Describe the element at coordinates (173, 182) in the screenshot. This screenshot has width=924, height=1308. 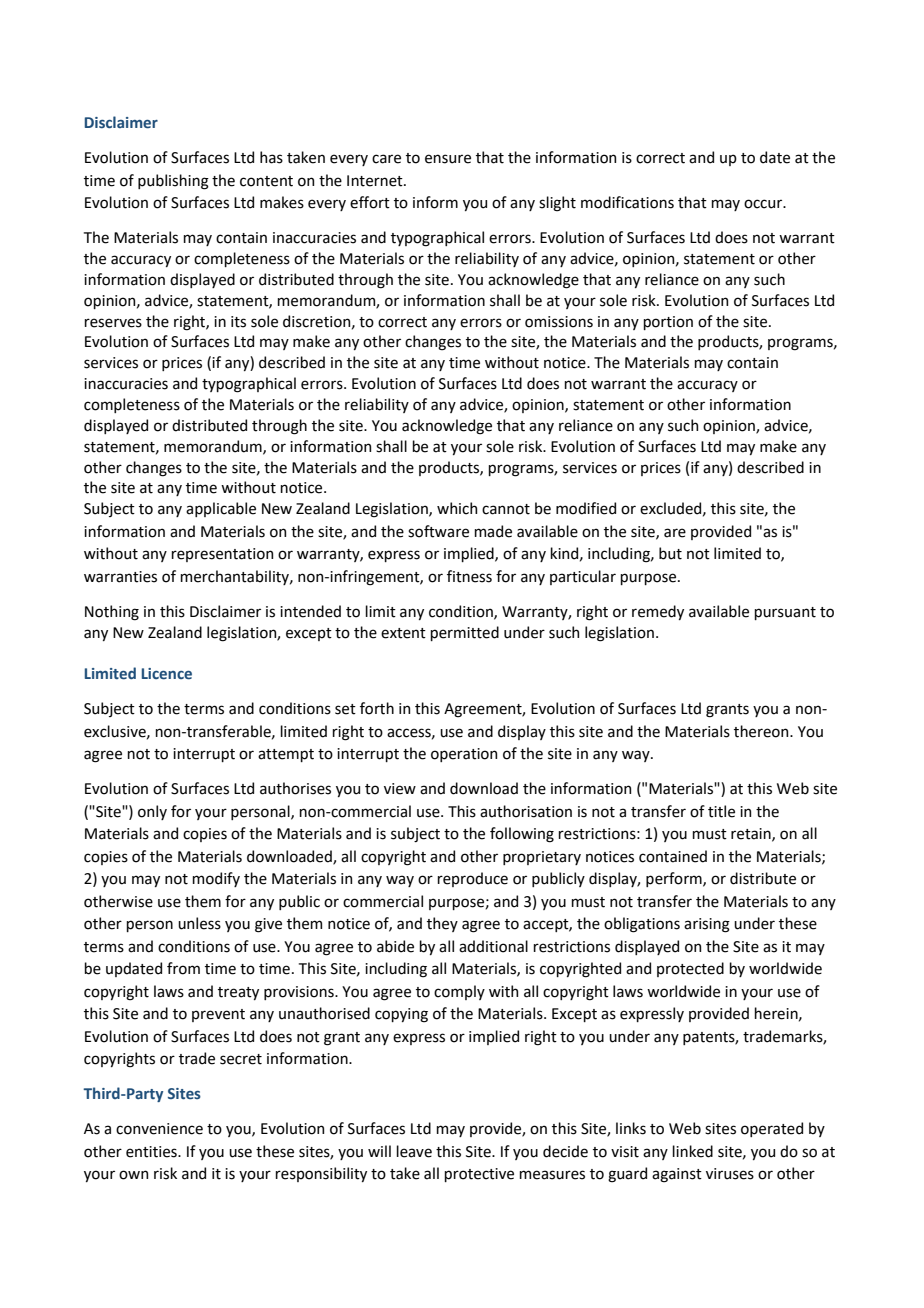
I see `publishing` at that location.
